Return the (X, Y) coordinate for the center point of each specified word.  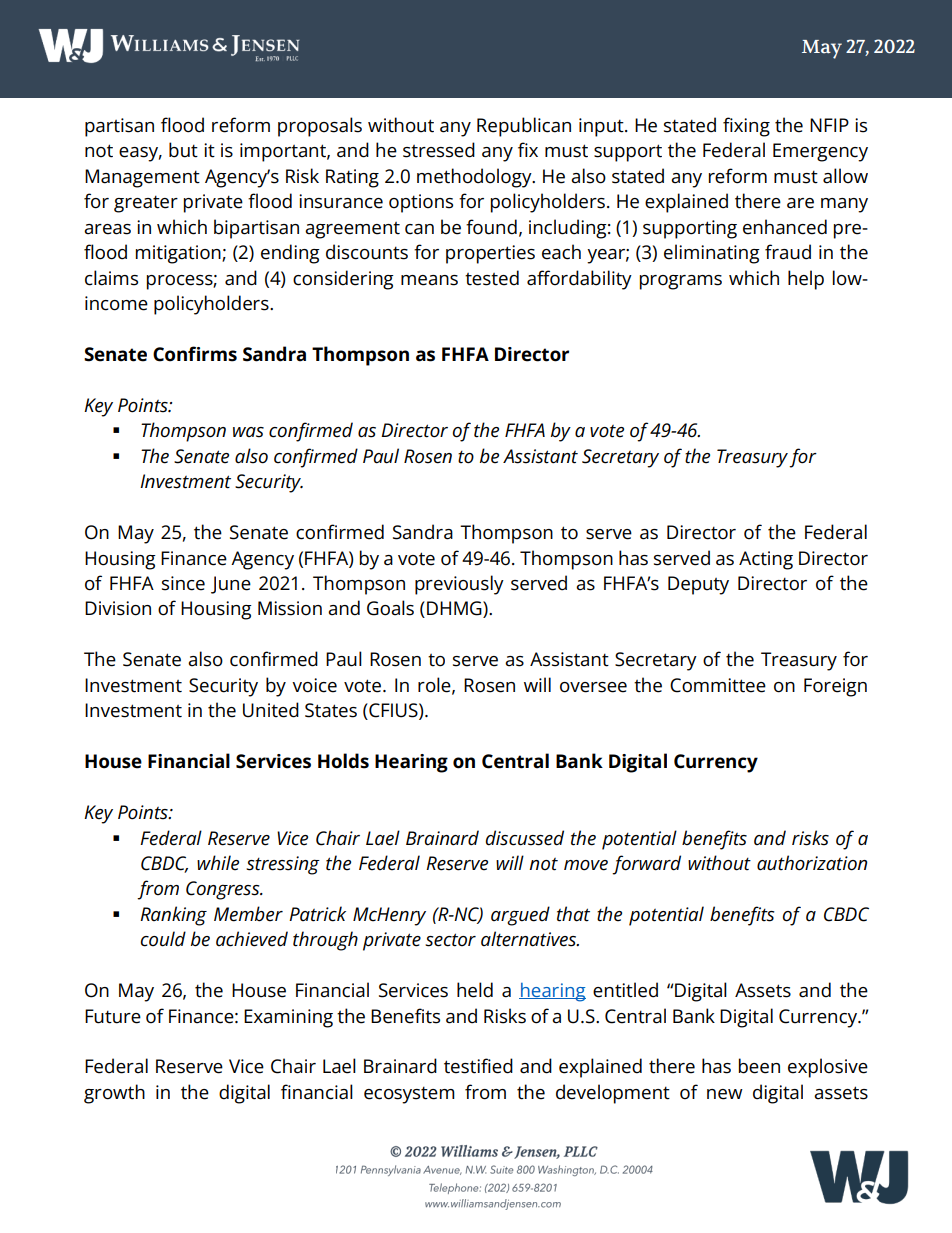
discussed (524, 838)
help (806, 280)
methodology (475, 178)
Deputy (698, 585)
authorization (812, 863)
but (183, 150)
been (759, 1066)
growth (114, 1094)
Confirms (195, 354)
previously (459, 585)
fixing (746, 127)
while (218, 863)
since (183, 583)
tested (492, 278)
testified (478, 1066)
